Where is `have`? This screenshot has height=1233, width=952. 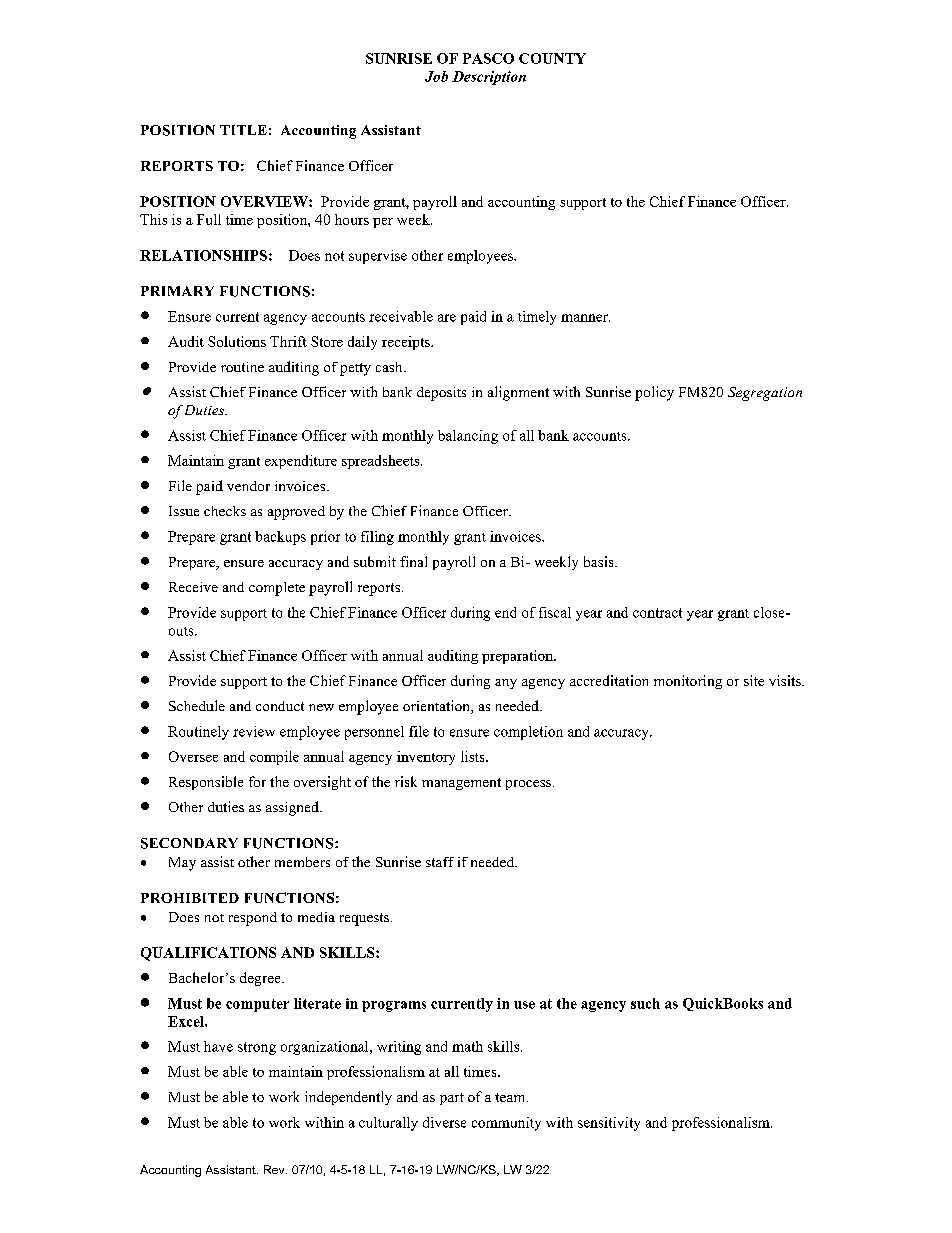
have is located at coordinates (218, 1046).
